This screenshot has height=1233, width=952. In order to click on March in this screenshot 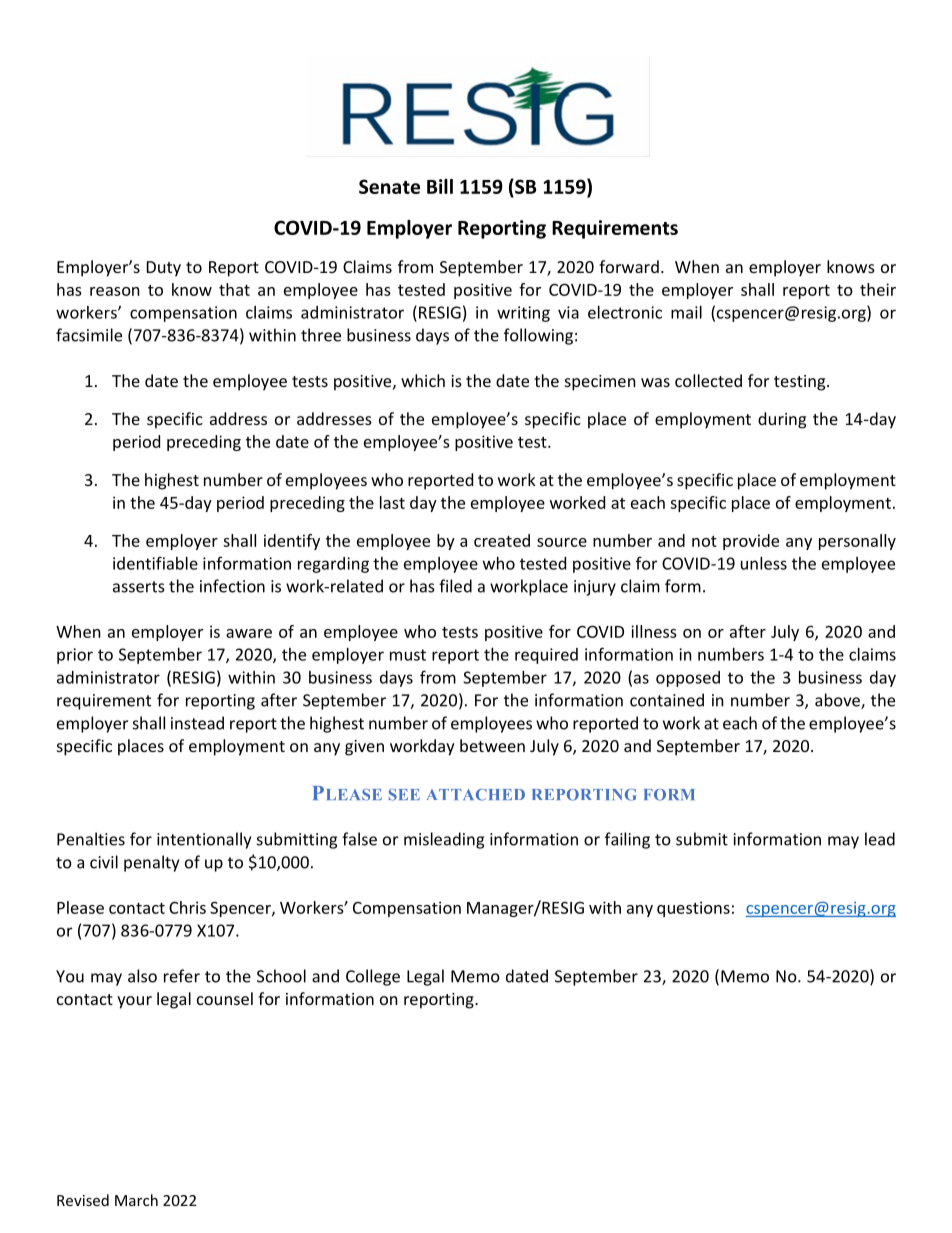, I will do `click(136, 1200)`.
